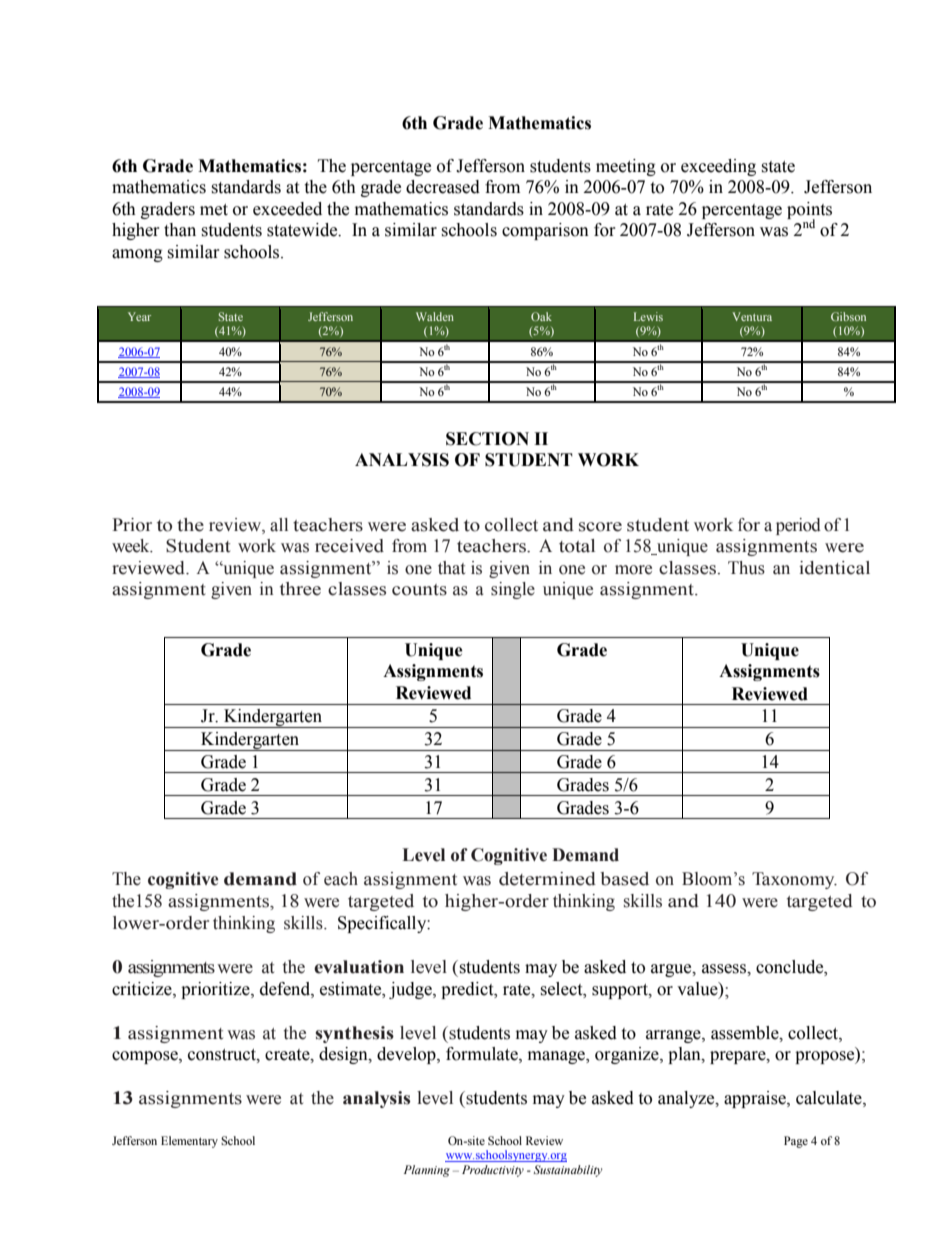 Image resolution: width=952 pixels, height=1233 pixels. What do you see at coordinates (132, 546) in the image?
I see `week` at bounding box center [132, 546].
